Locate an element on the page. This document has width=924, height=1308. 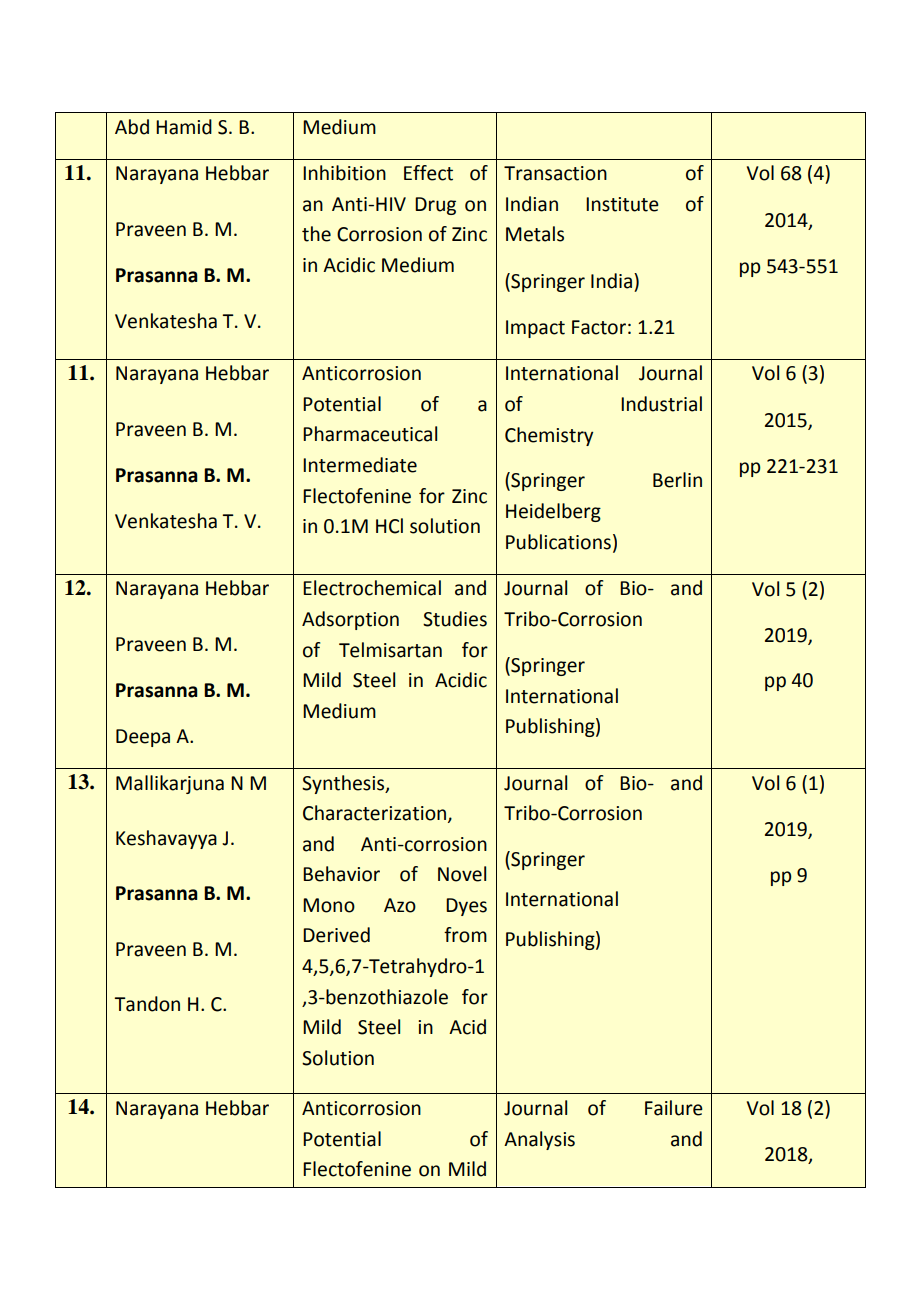
Novel is located at coordinates (462, 874).
